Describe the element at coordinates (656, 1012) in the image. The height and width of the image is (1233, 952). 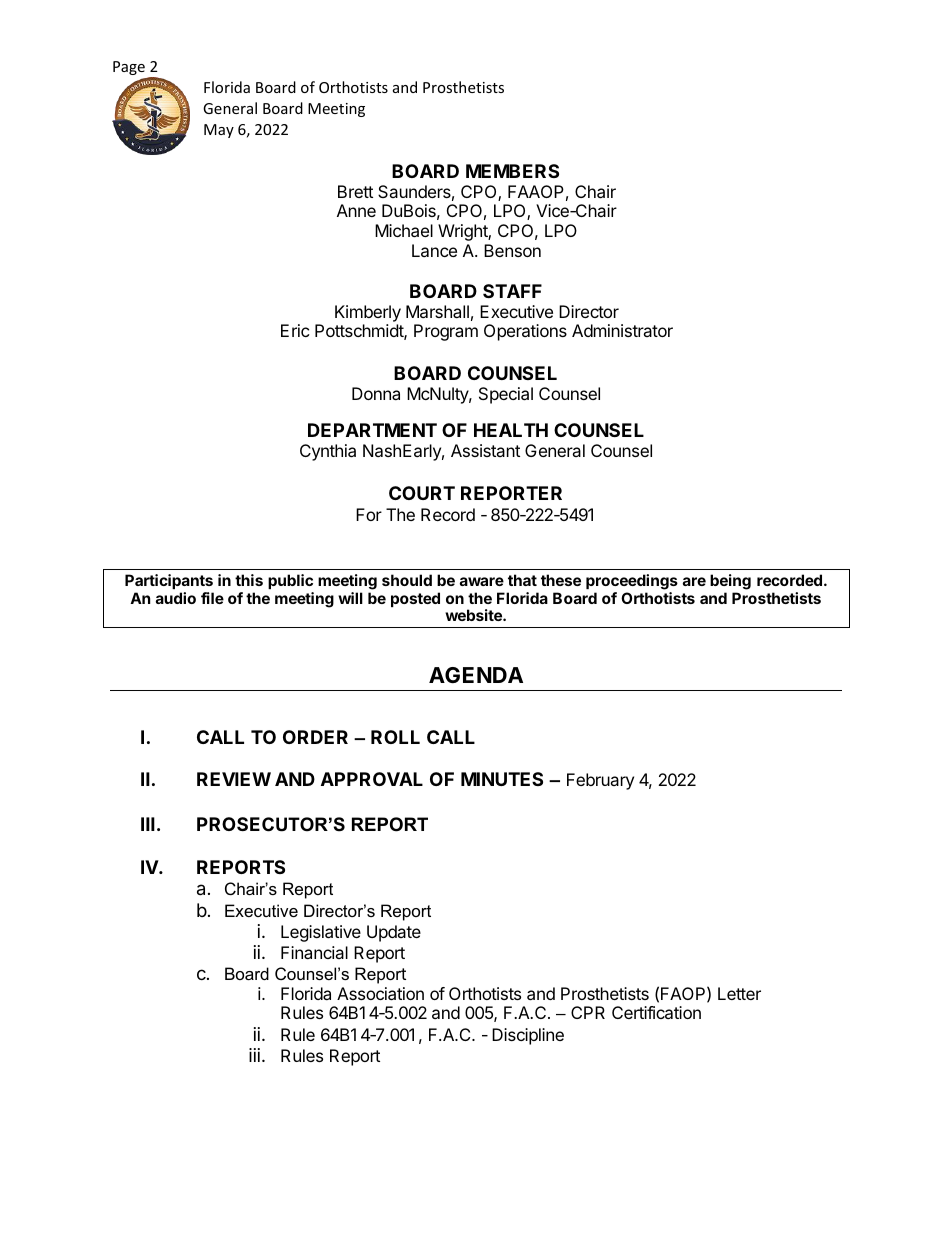
I see `Certification` at that location.
